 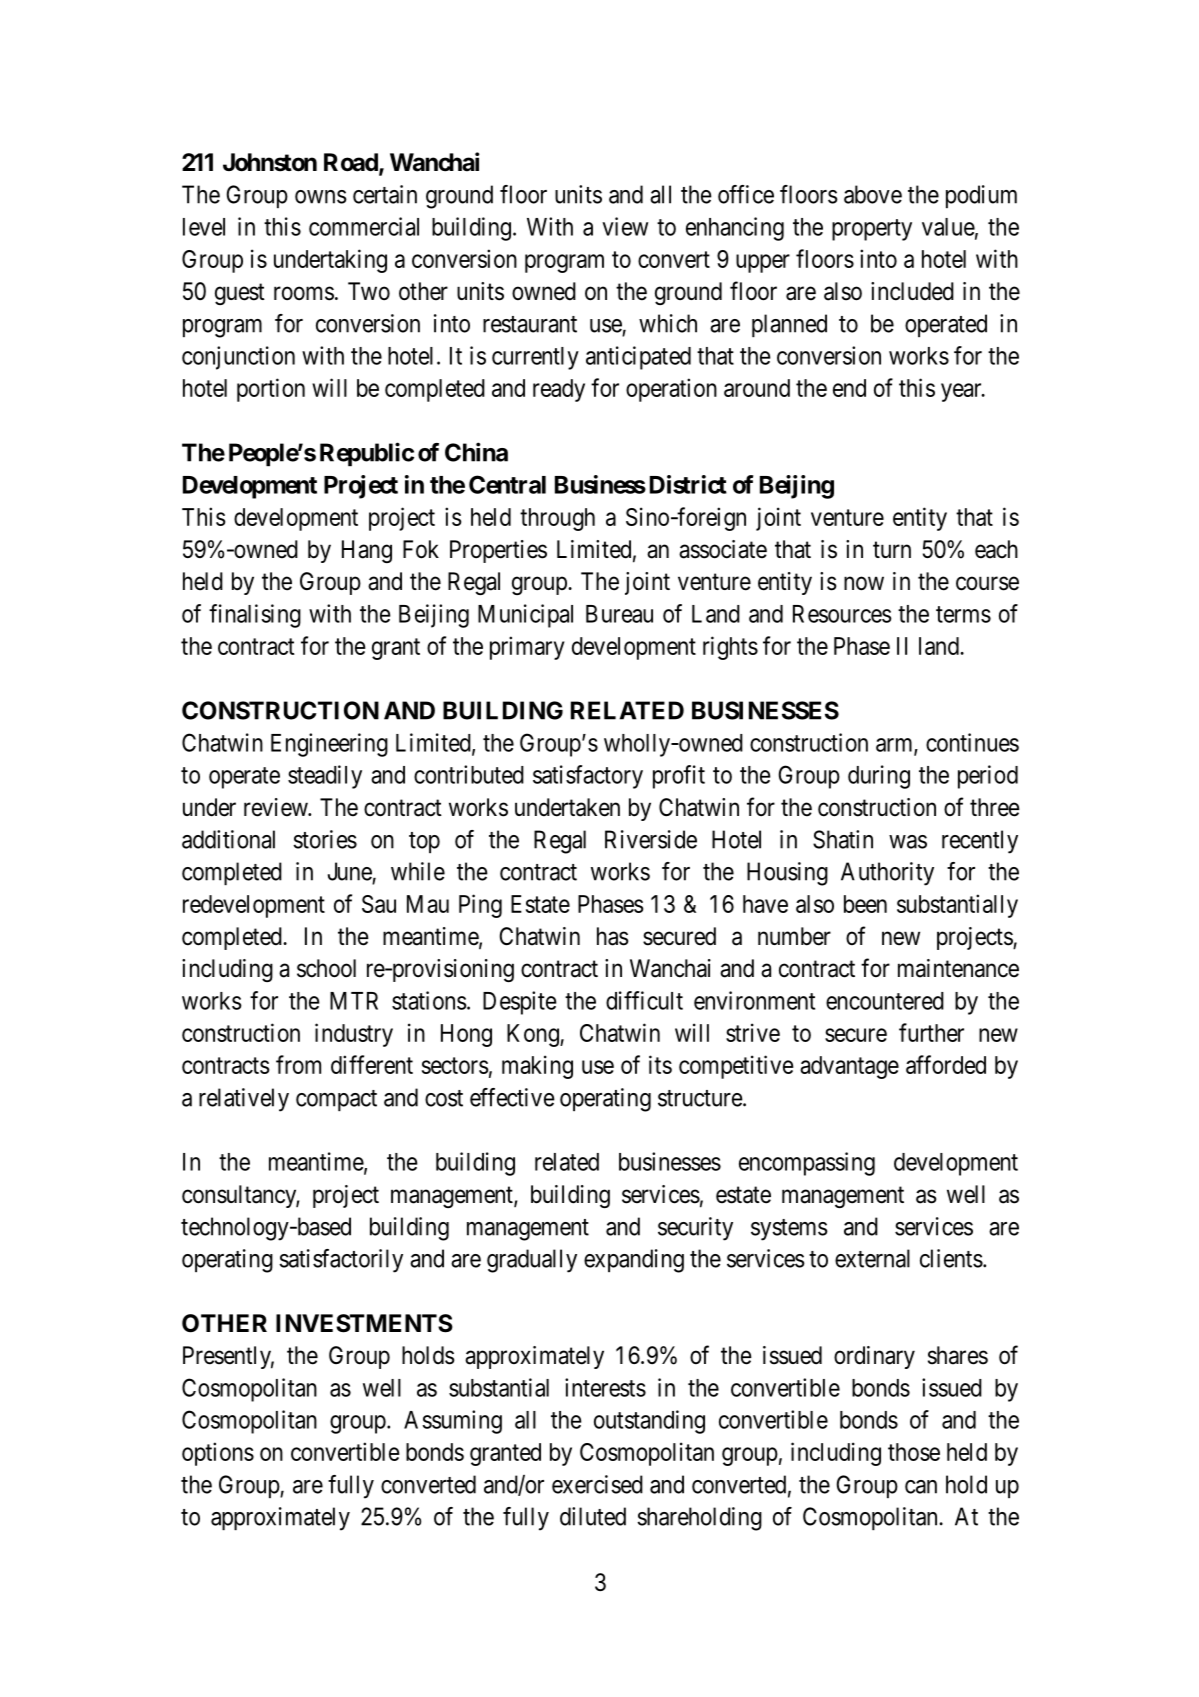 I want to click on compact, so click(x=336, y=1100).
